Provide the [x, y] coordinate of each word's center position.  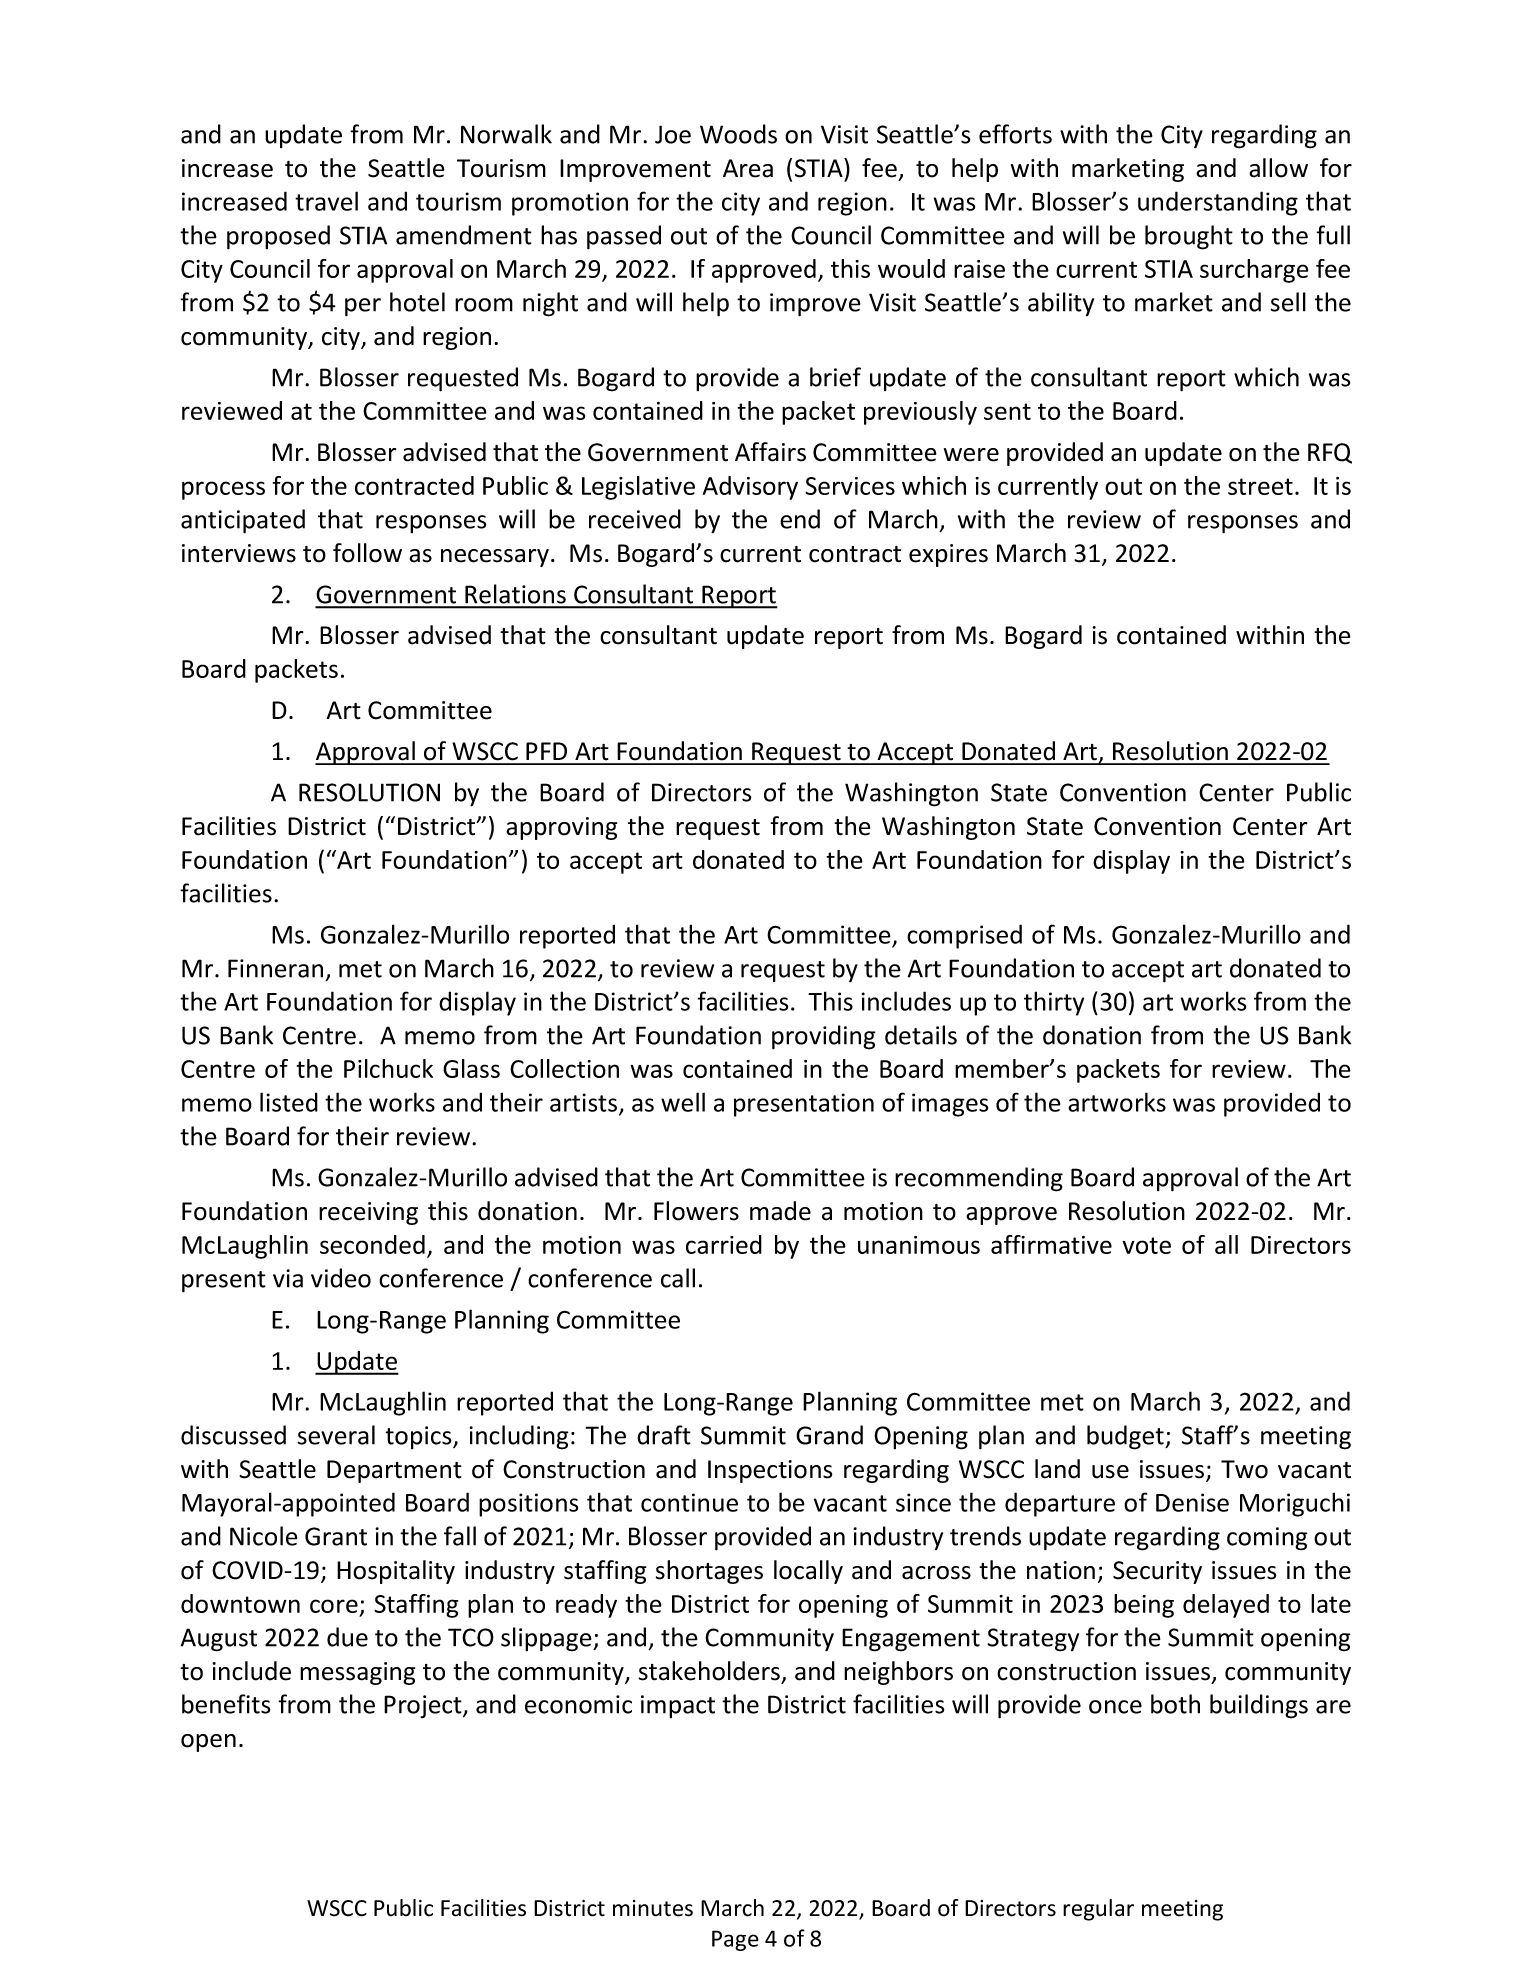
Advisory [750, 488]
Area [748, 168]
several [336, 1435]
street [1260, 486]
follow [367, 553]
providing [824, 1037]
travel [326, 201]
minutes [653, 1908]
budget [1126, 1437]
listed [289, 1102]
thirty [1054, 1003]
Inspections [770, 1471]
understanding [1218, 203]
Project [424, 1707]
